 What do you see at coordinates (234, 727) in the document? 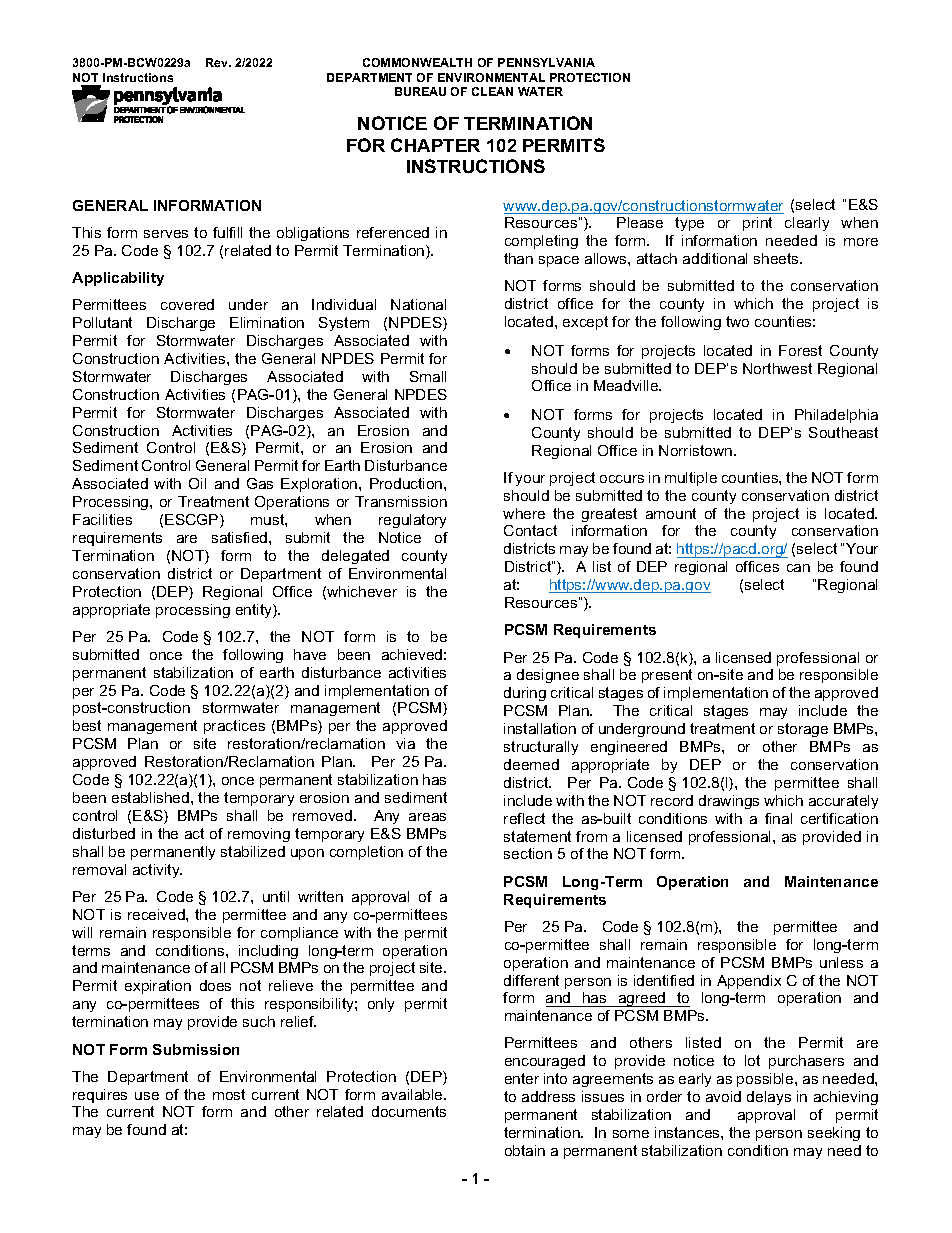
I see `practices` at bounding box center [234, 727].
